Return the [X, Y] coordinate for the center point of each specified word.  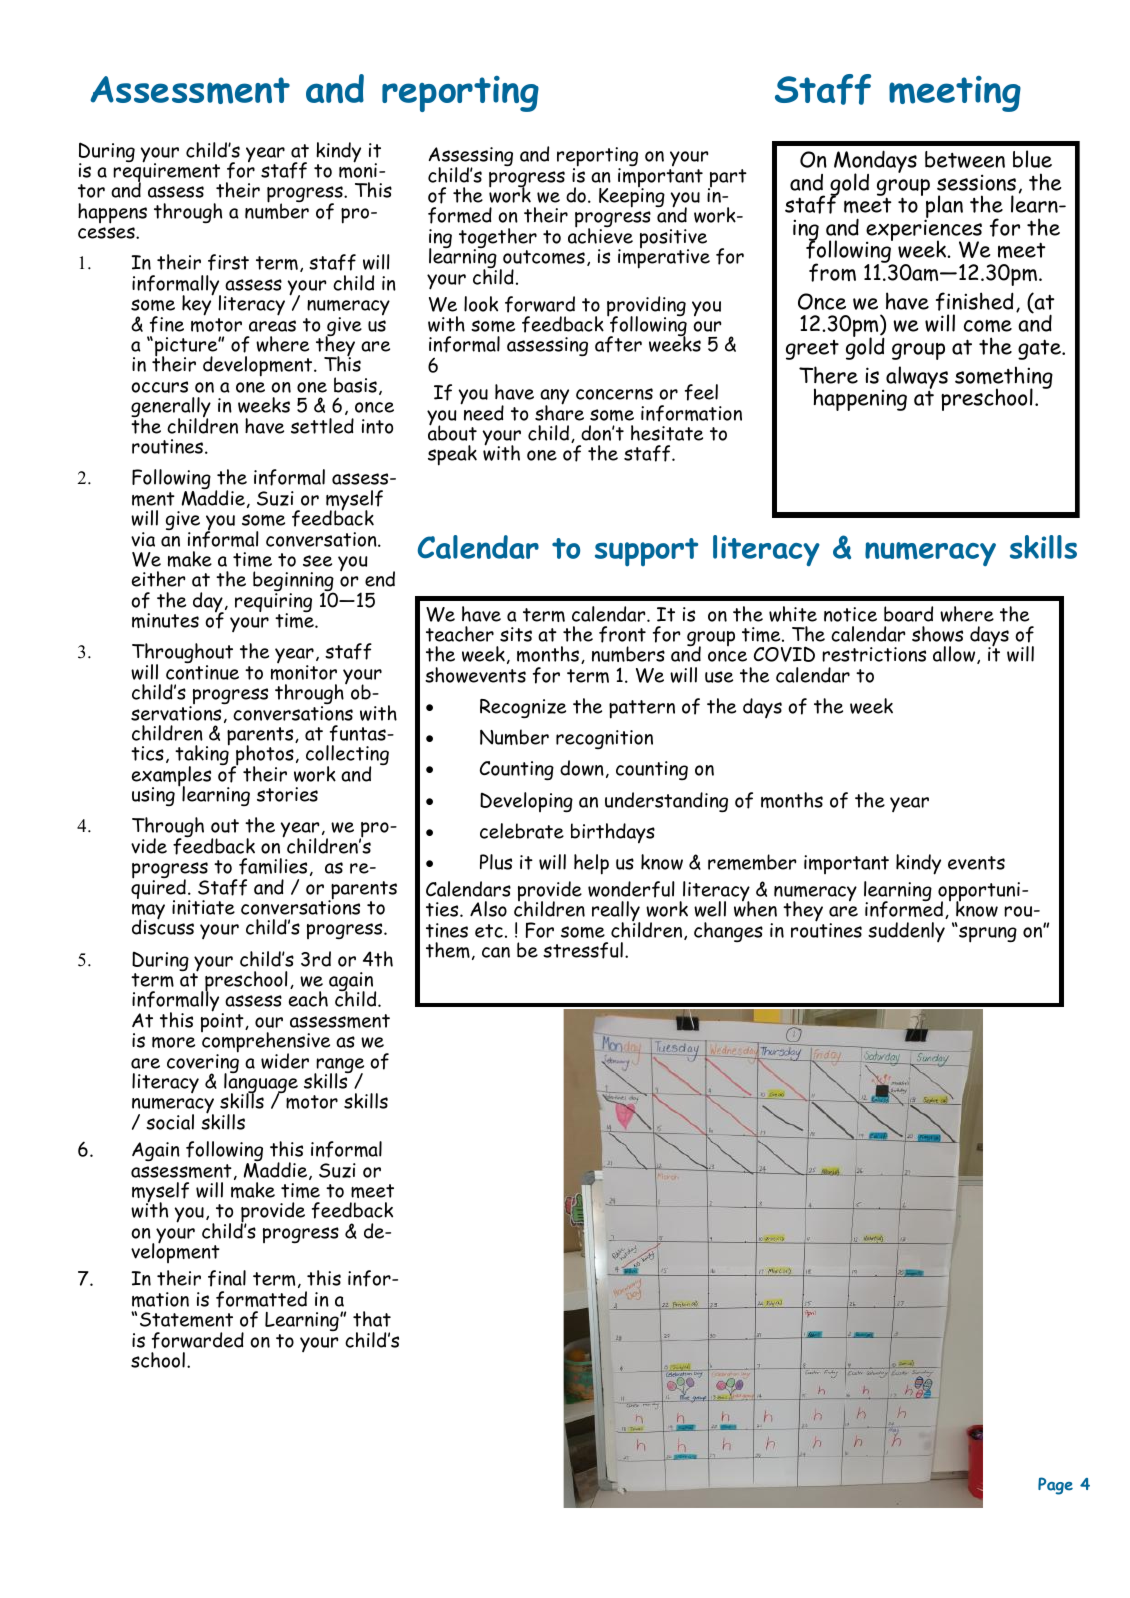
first [228, 262]
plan [943, 208]
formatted [261, 1299]
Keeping [632, 196]
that [372, 1319]
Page [1055, 1486]
